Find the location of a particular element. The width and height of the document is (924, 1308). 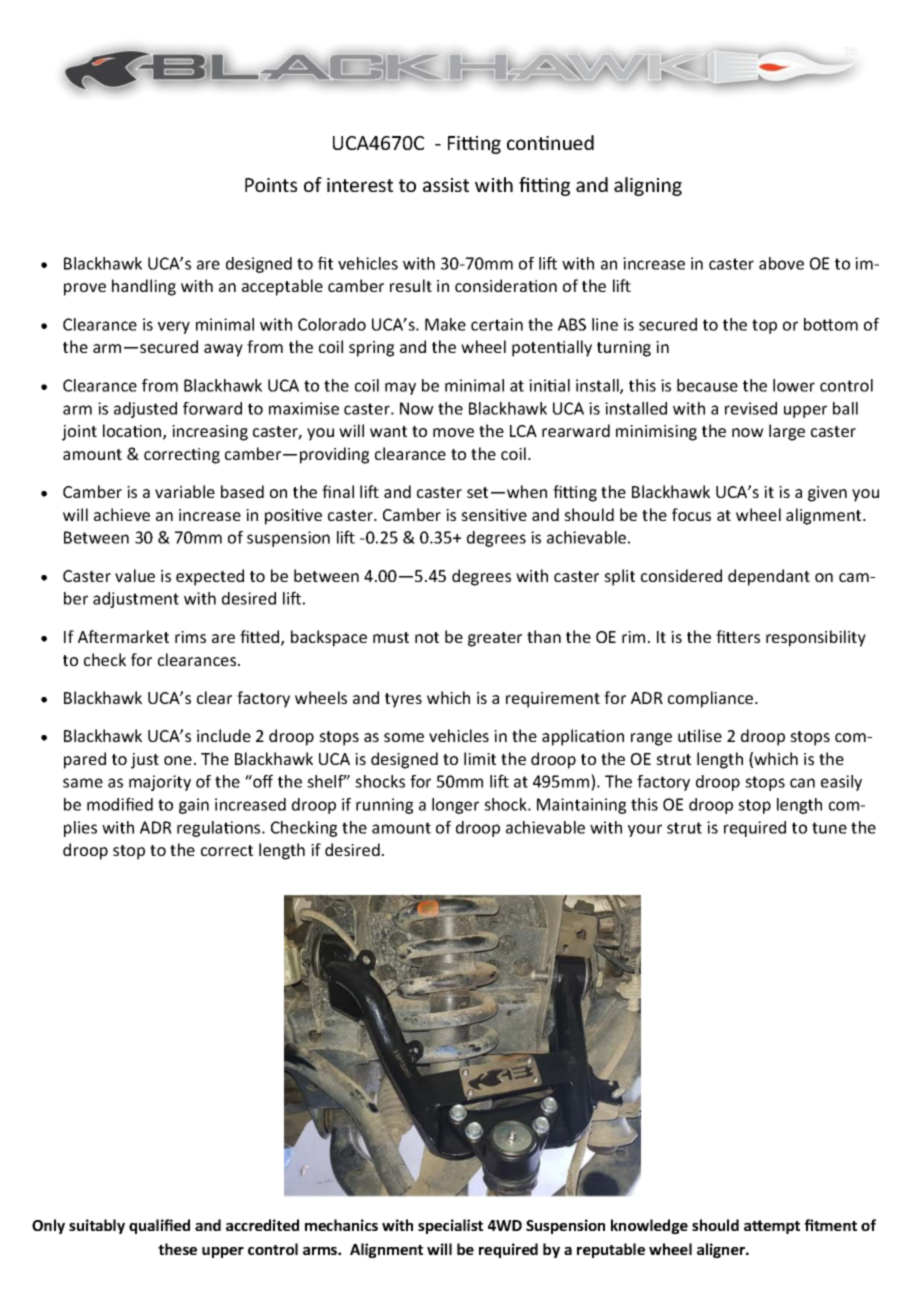

specialist is located at coordinates (450, 1226).
